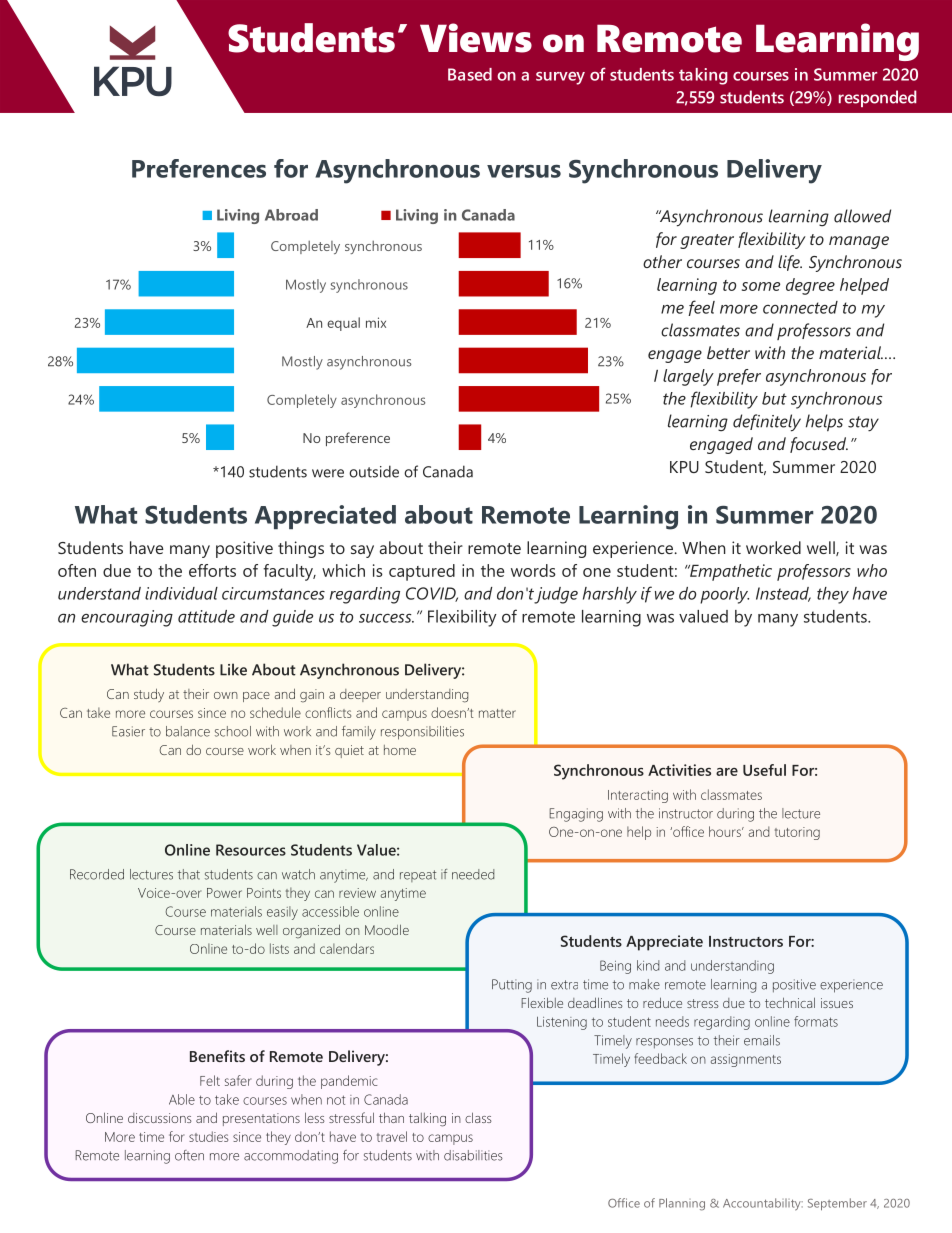 The height and width of the screenshot is (1233, 952). What do you see at coordinates (703, 76) in the screenshot?
I see `taking` at bounding box center [703, 76].
